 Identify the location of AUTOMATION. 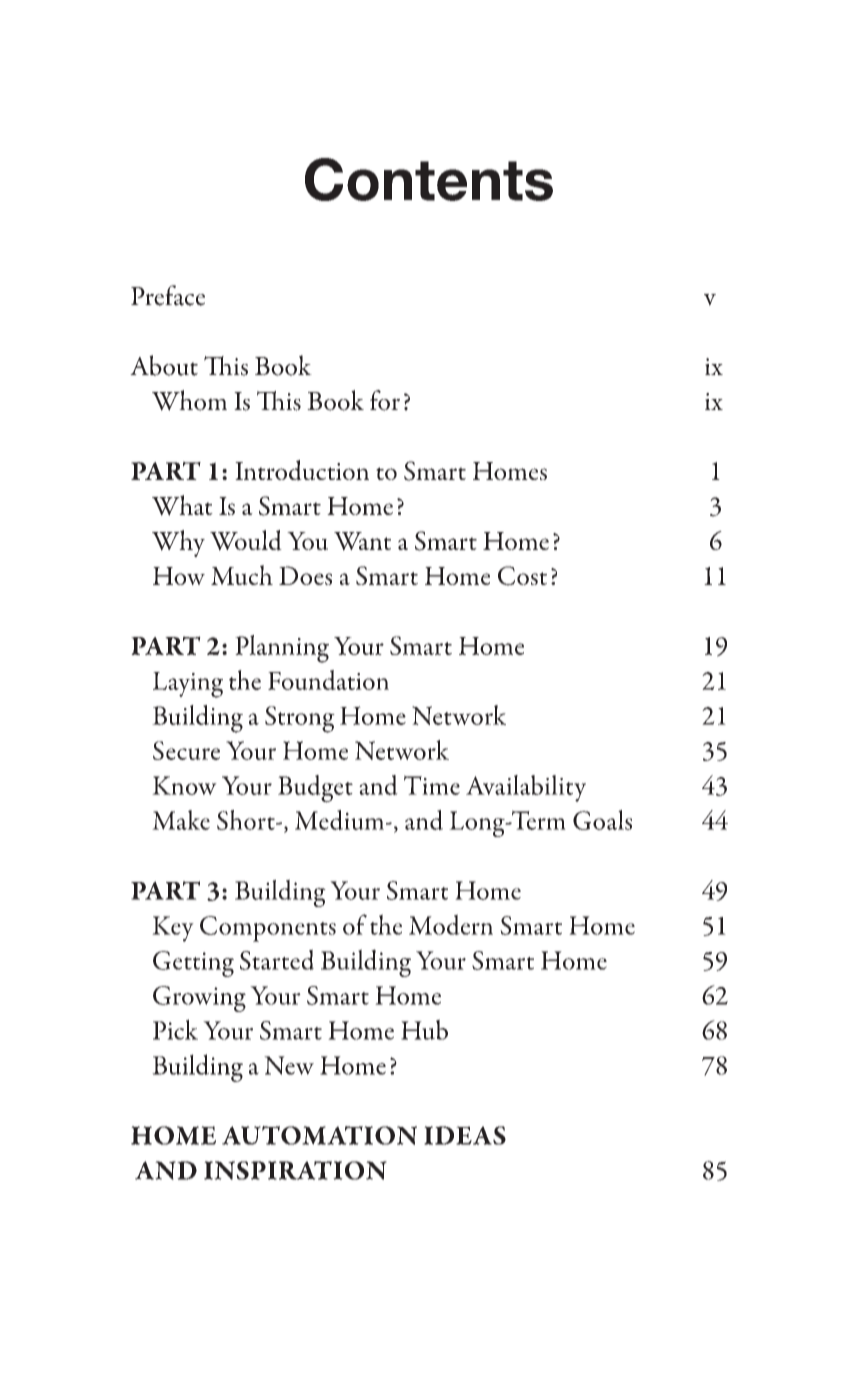
(319, 1135).
